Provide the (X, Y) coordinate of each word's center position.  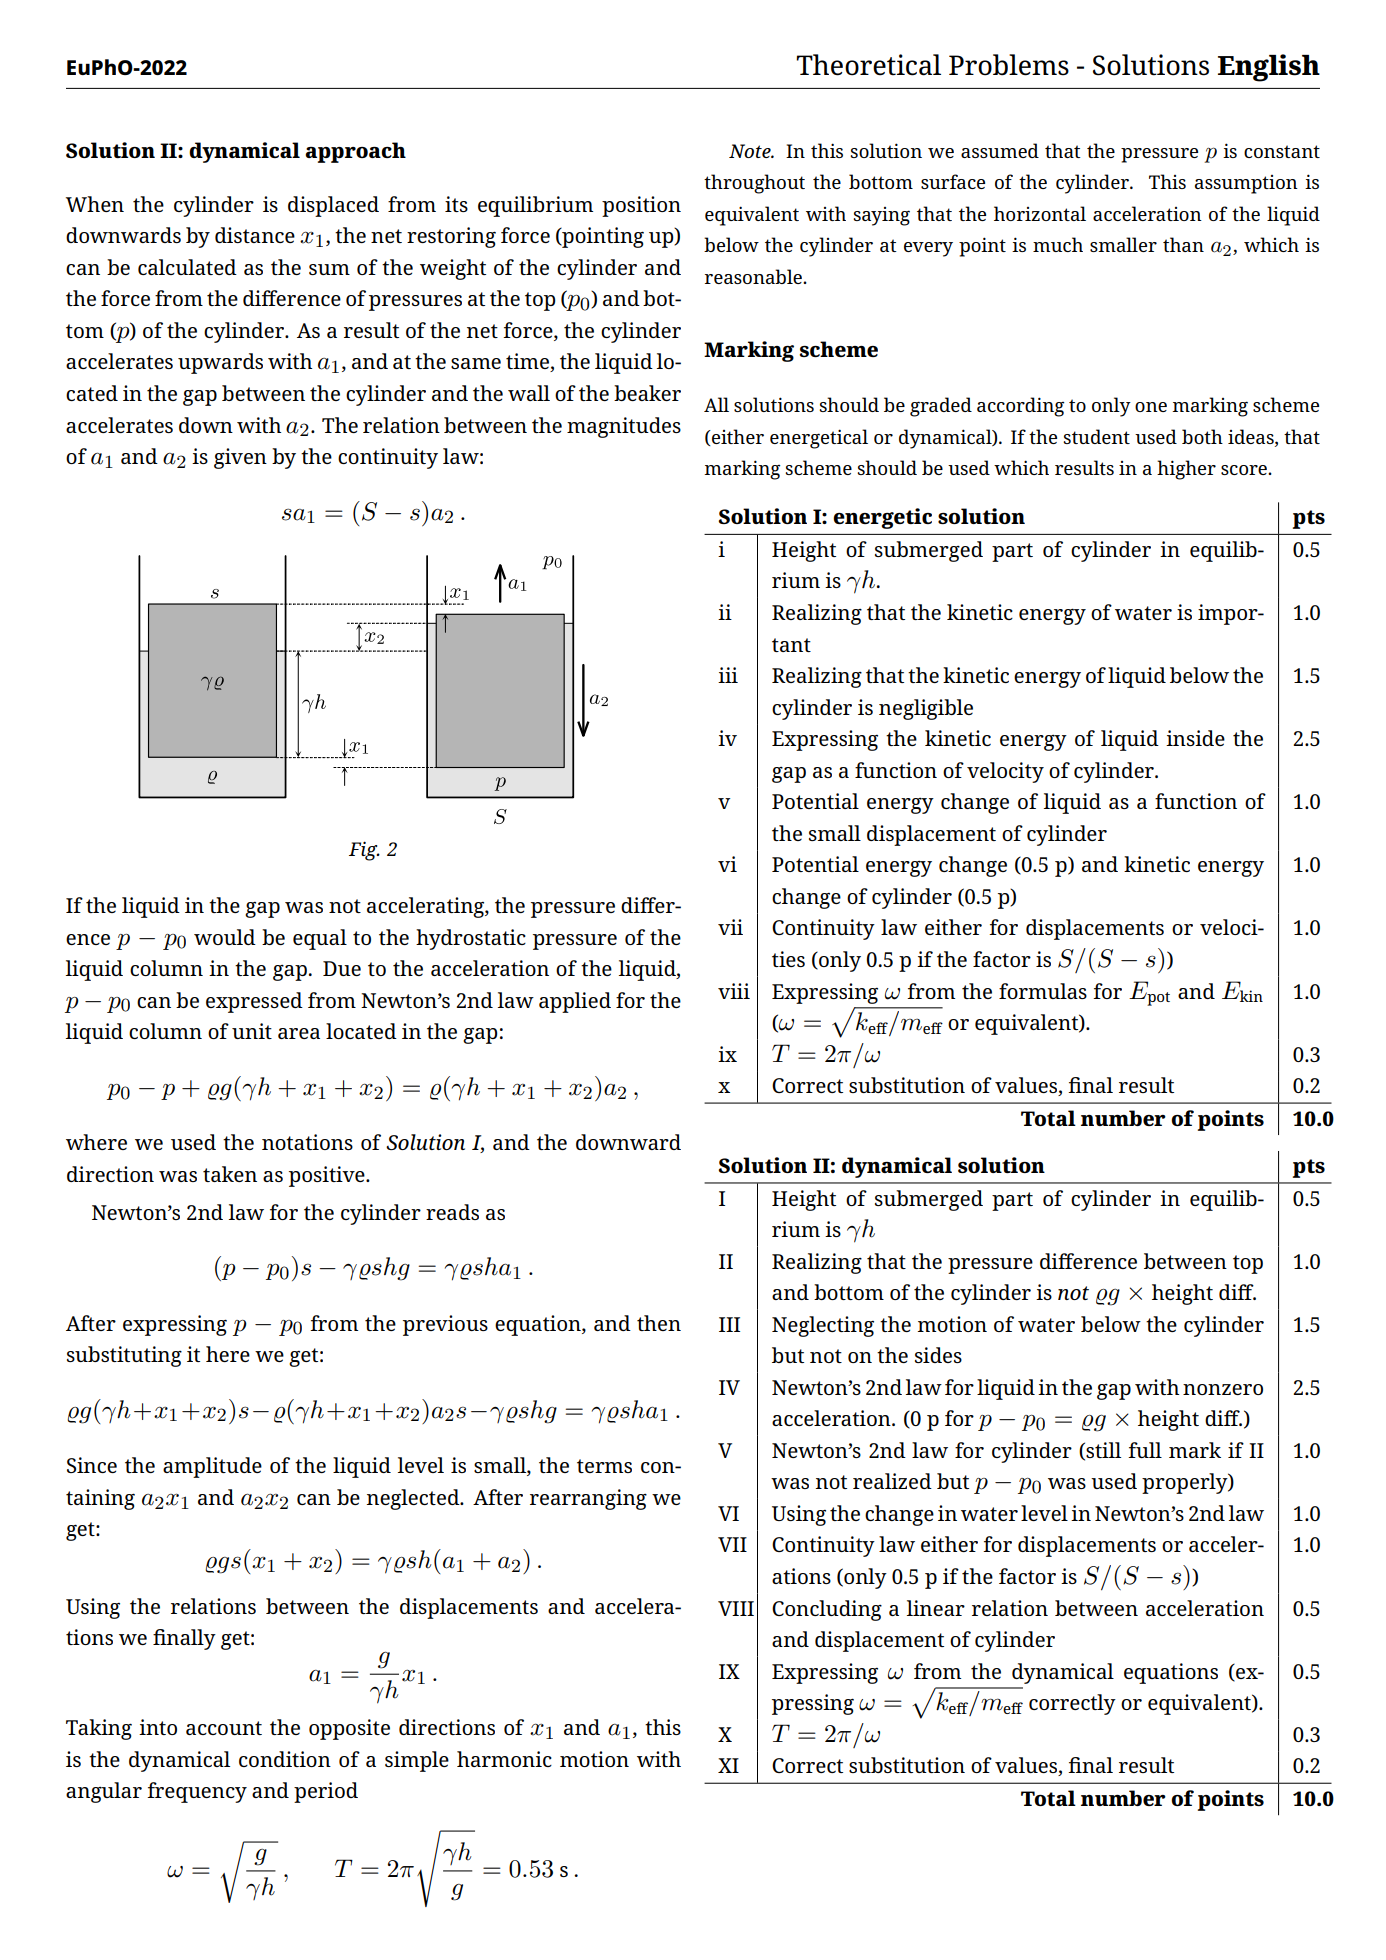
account (224, 1728)
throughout (754, 184)
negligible (926, 709)
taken (230, 1174)
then (659, 1323)
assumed (1000, 150)
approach (355, 152)
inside (1195, 738)
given (240, 458)
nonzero (1223, 1389)
